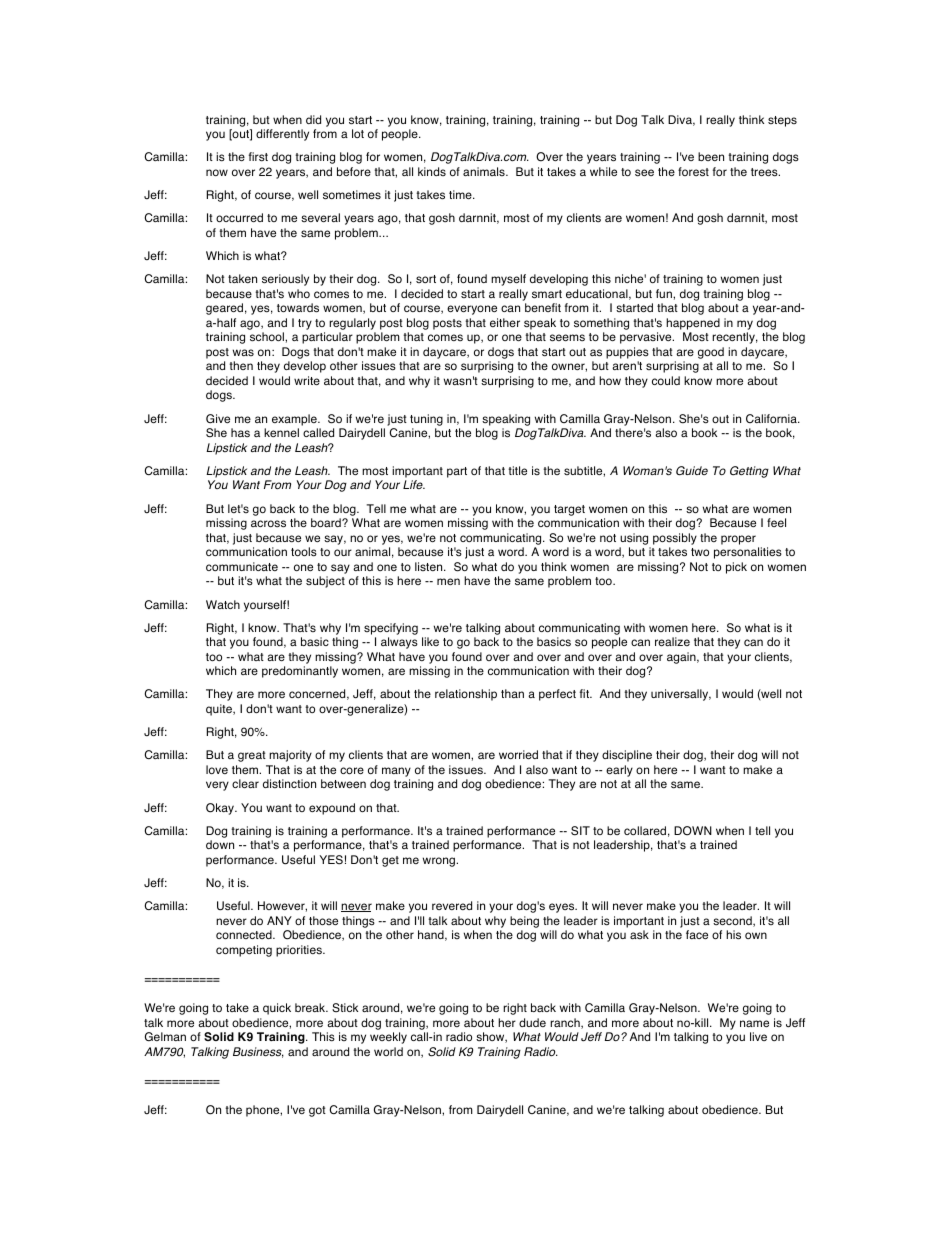  What do you see at coordinates (672, 641) in the screenshot?
I see `realize` at bounding box center [672, 641].
